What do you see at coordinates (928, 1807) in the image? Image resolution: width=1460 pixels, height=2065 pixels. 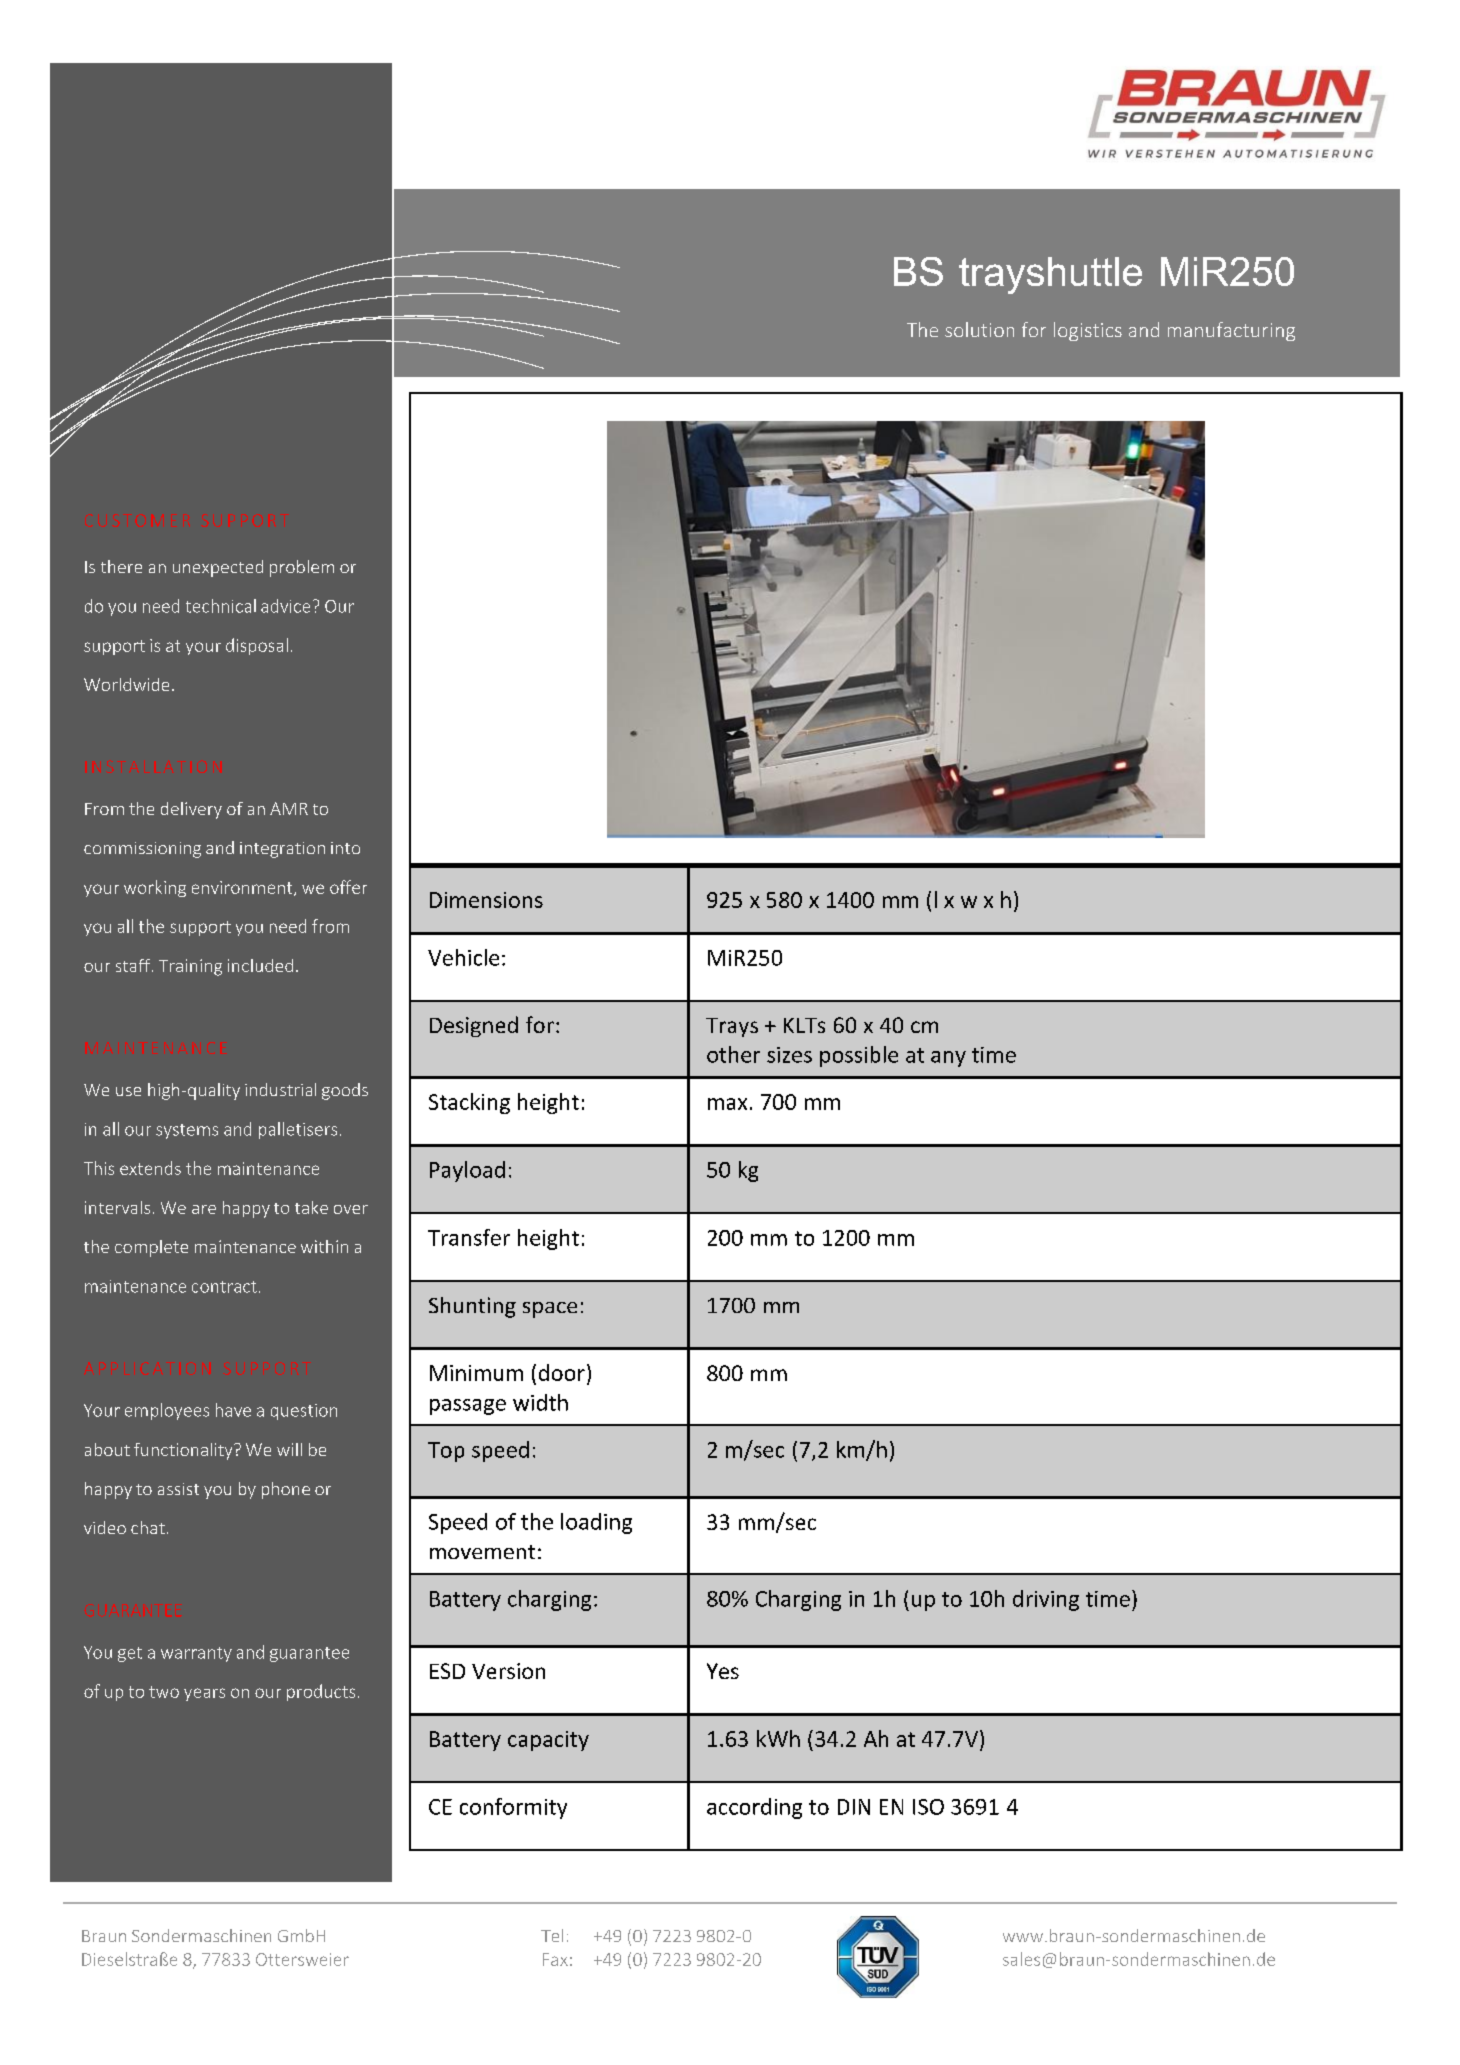 I see `ISO` at bounding box center [928, 1807].
